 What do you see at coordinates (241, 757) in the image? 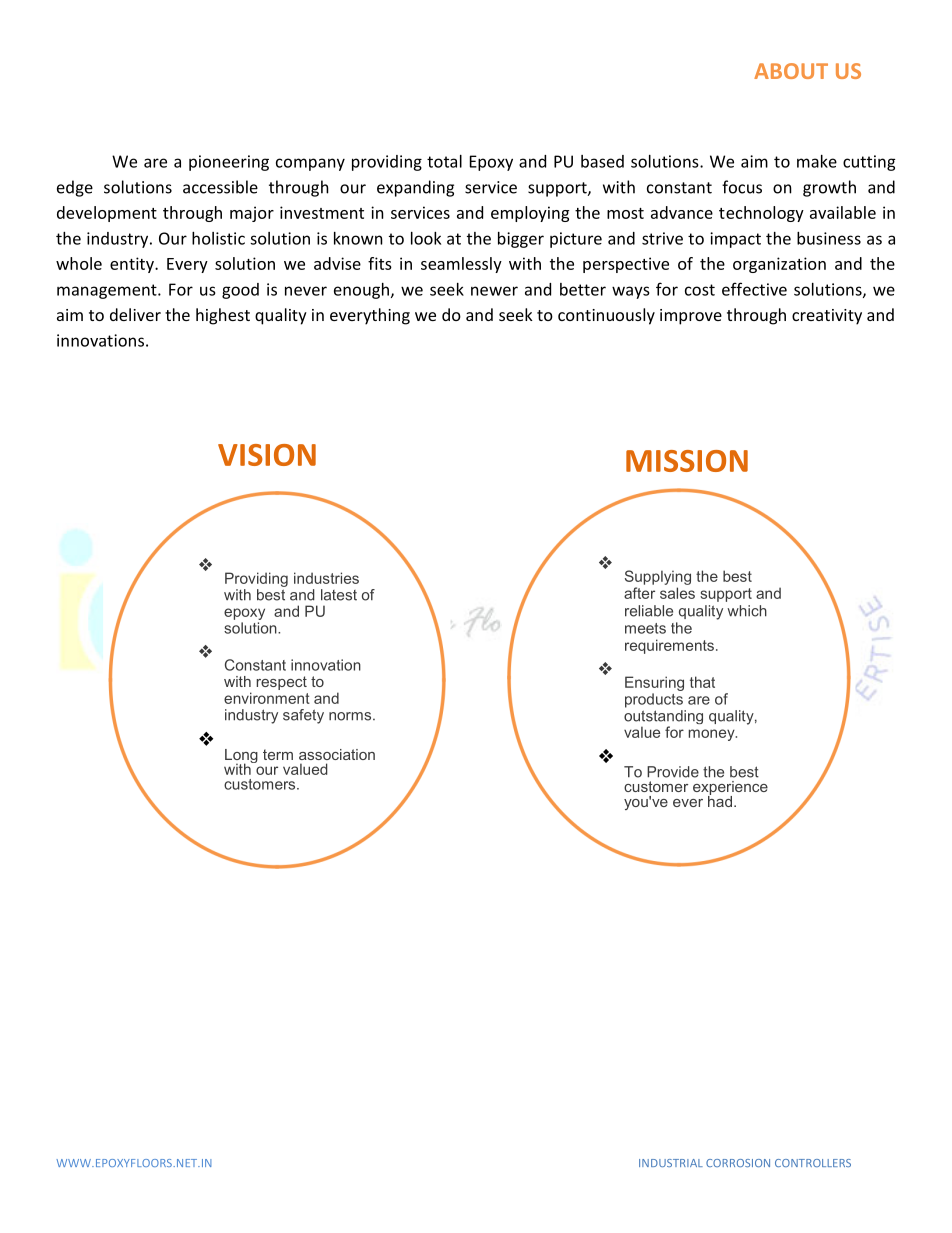
I see `Long` at bounding box center [241, 757].
